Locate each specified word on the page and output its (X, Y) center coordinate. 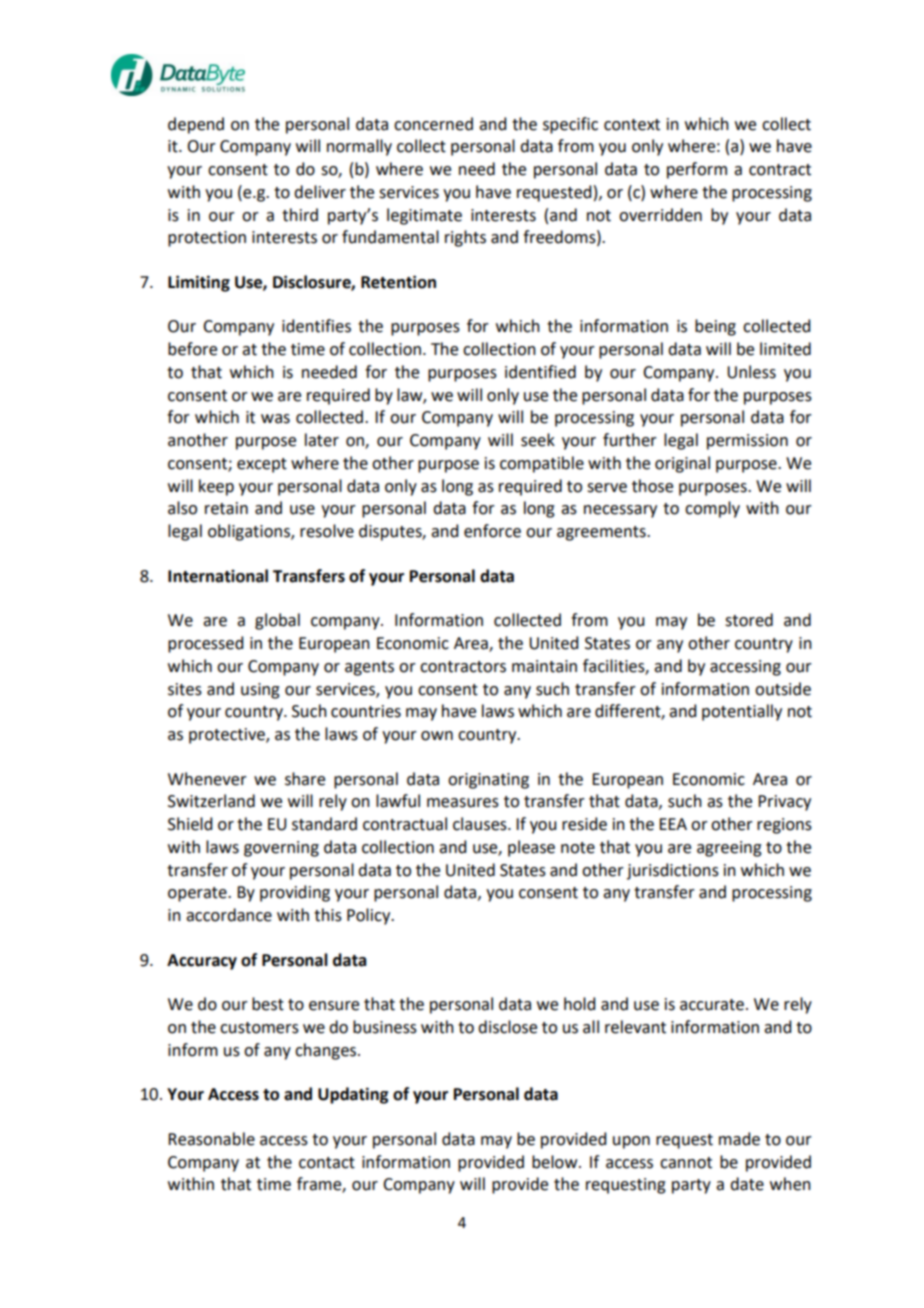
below (556, 1162)
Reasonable (211, 1139)
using (260, 691)
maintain (544, 666)
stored (749, 620)
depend (196, 125)
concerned (433, 124)
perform (697, 170)
